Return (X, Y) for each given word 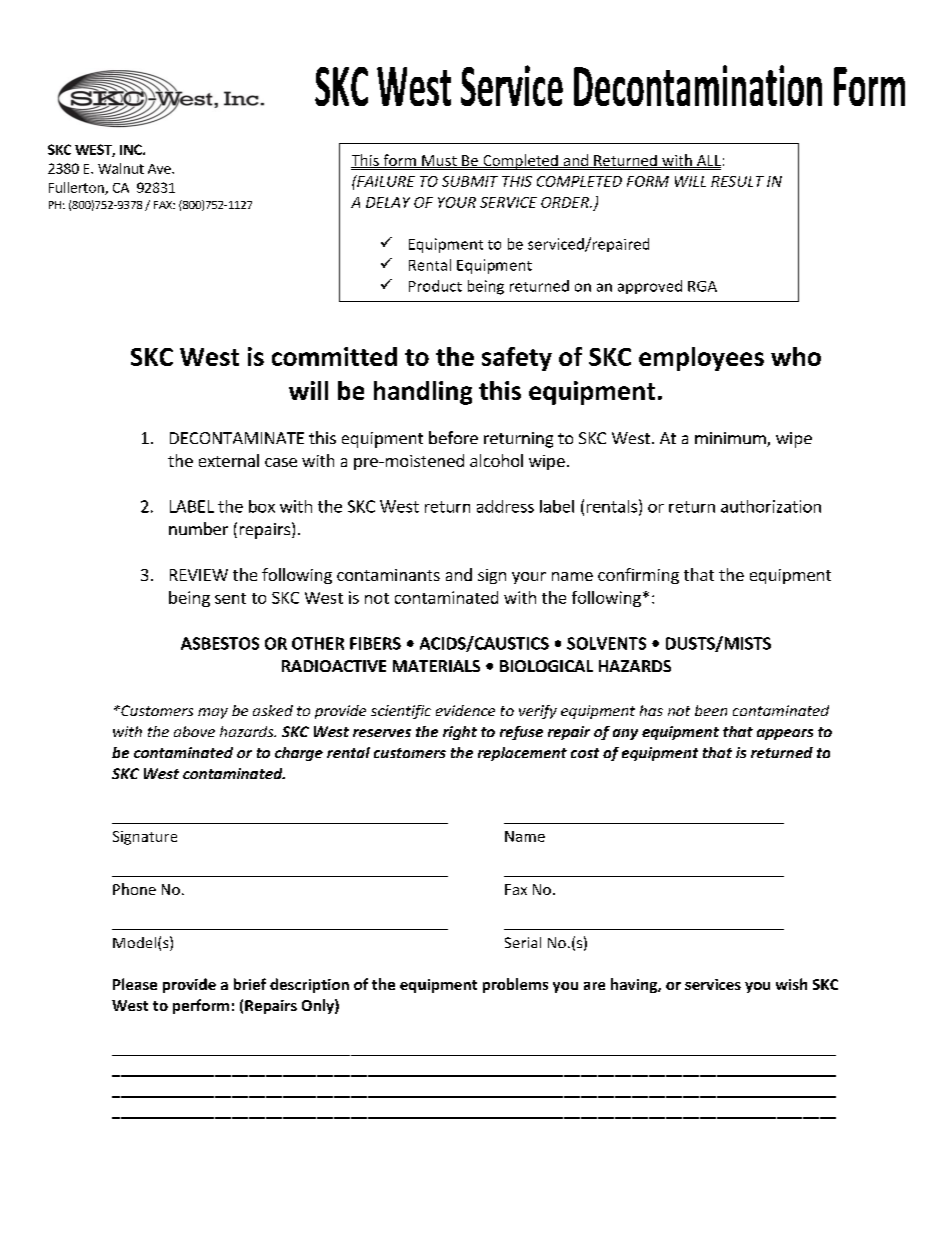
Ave (160, 169)
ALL (708, 161)
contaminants (388, 575)
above (194, 731)
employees (701, 359)
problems (515, 985)
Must (439, 161)
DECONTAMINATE (237, 438)
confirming (638, 576)
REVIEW (199, 575)
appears (785, 734)
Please (135, 984)
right (460, 733)
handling (423, 393)
